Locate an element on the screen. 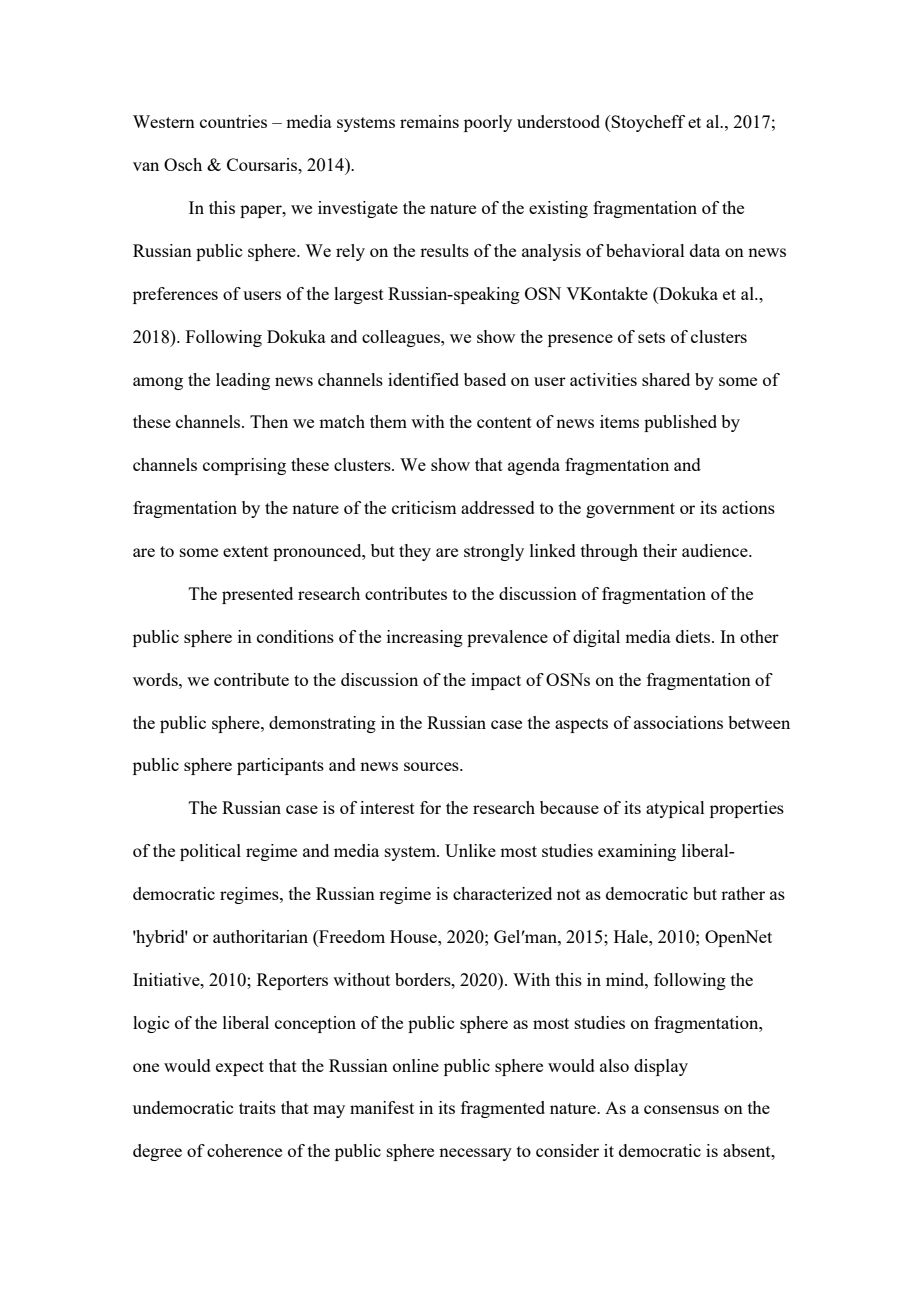 The image size is (924, 1308). countries is located at coordinates (233, 121).
